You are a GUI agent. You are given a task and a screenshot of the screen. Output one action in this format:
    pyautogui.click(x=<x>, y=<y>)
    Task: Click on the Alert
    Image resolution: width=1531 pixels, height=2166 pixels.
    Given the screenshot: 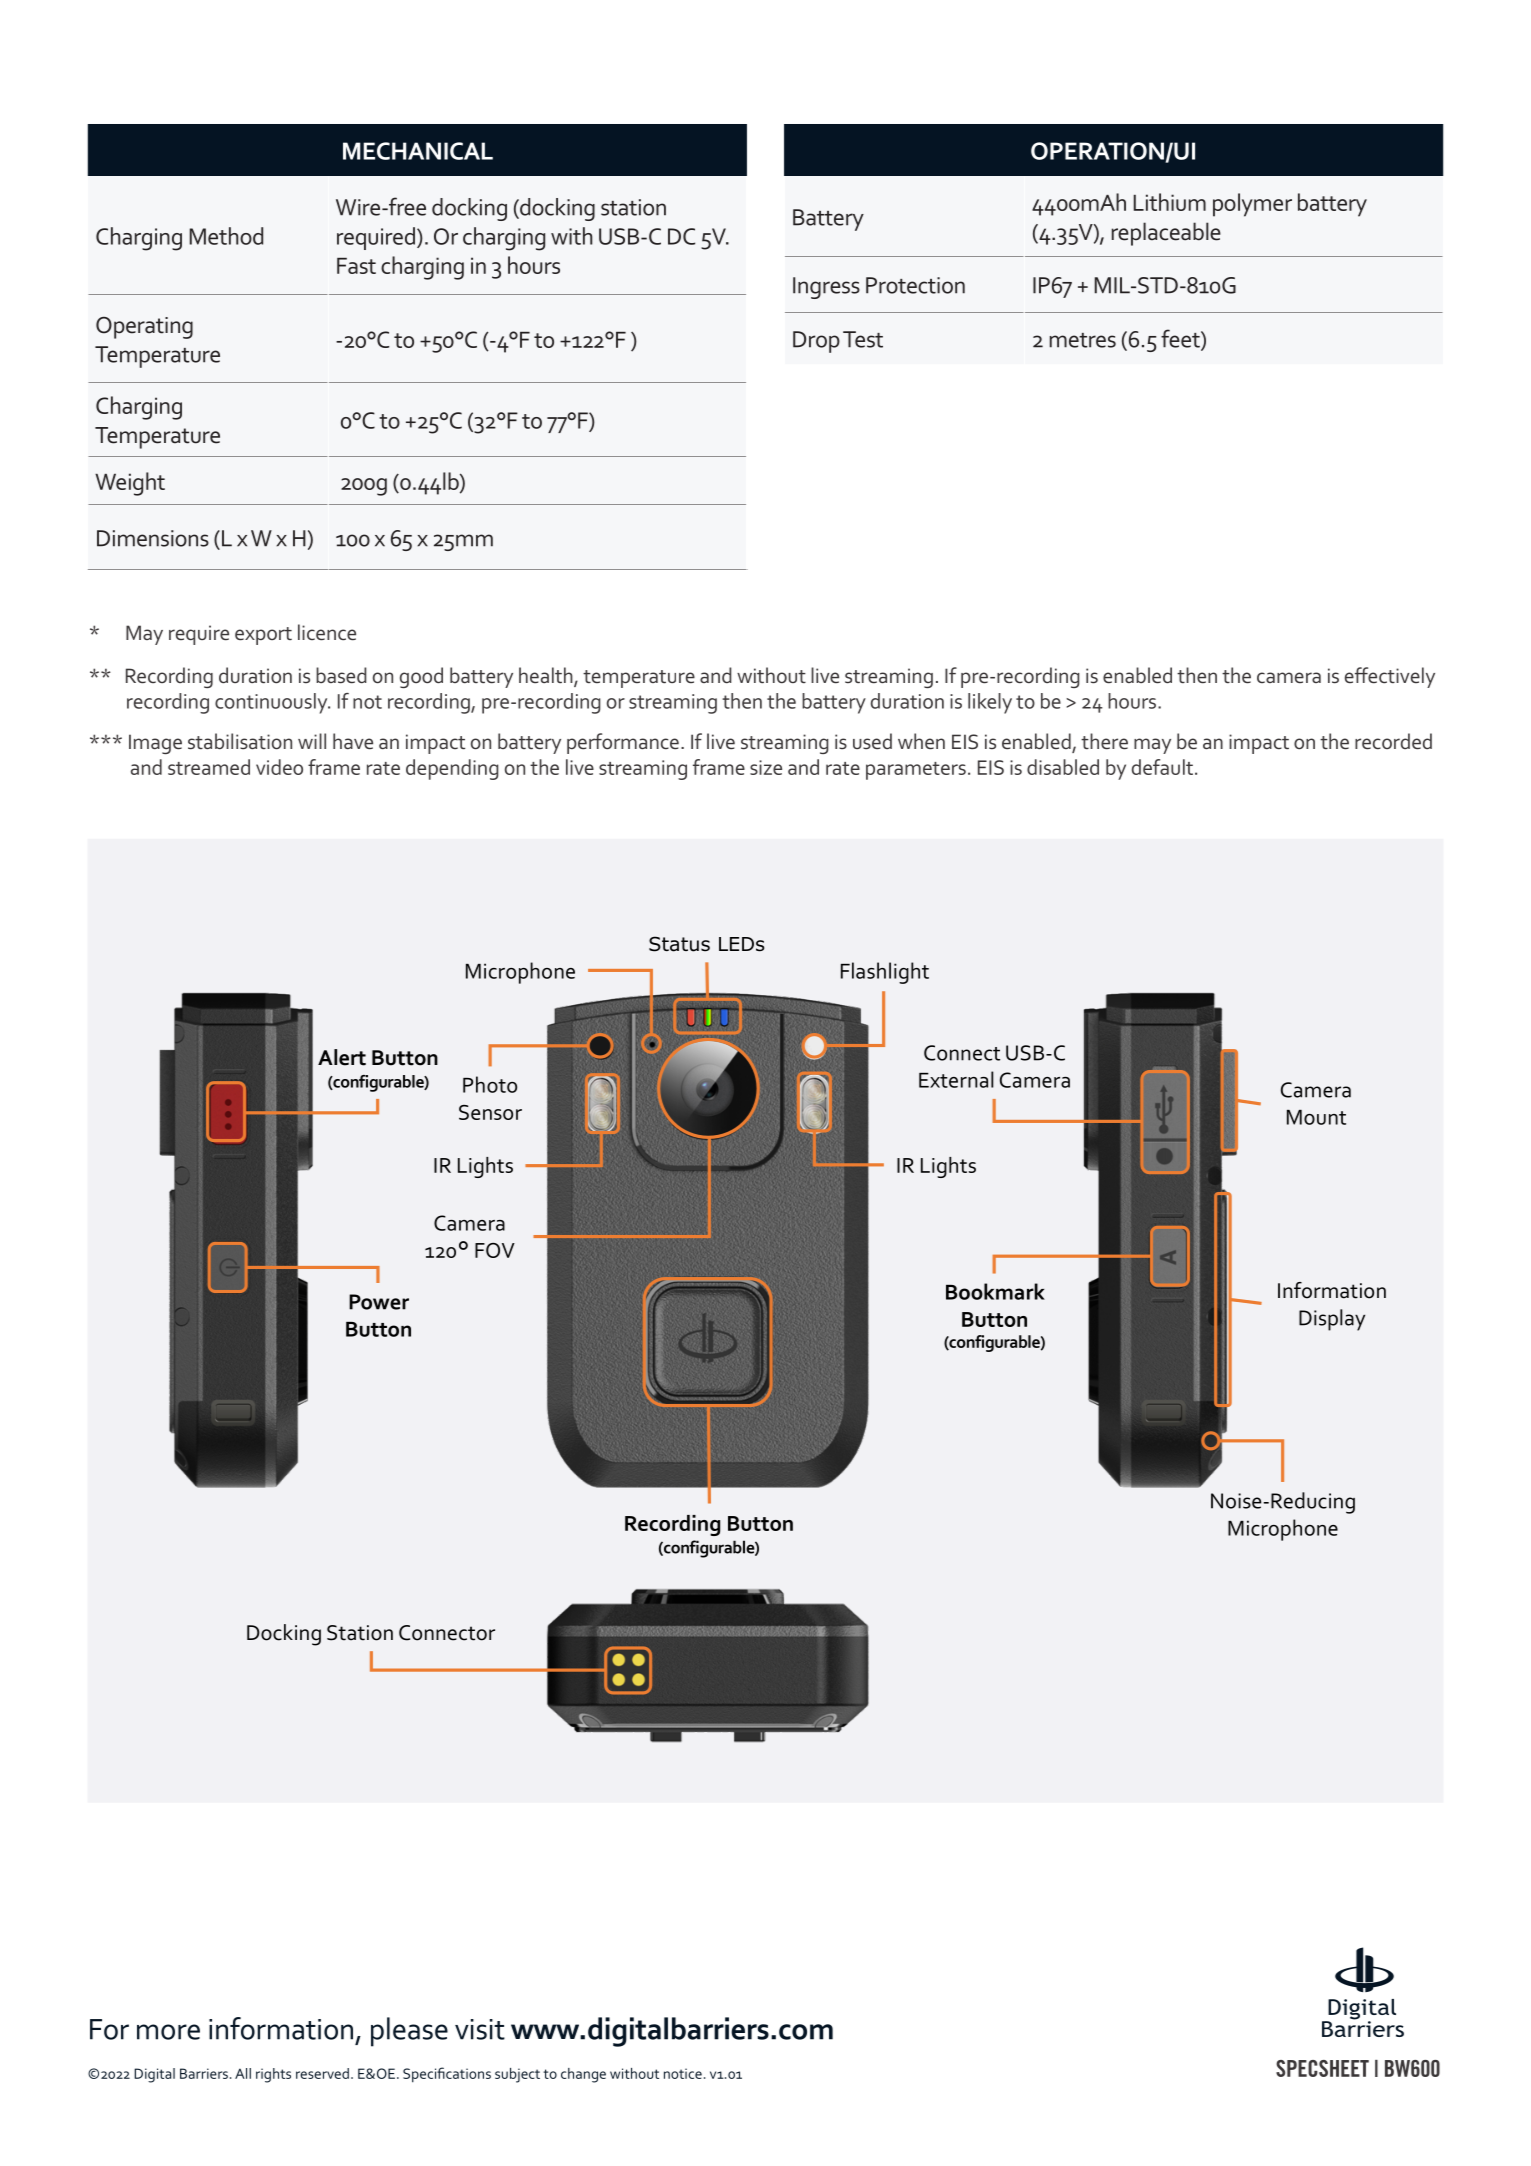 What is the action you would take?
    pyautogui.click(x=342, y=1057)
